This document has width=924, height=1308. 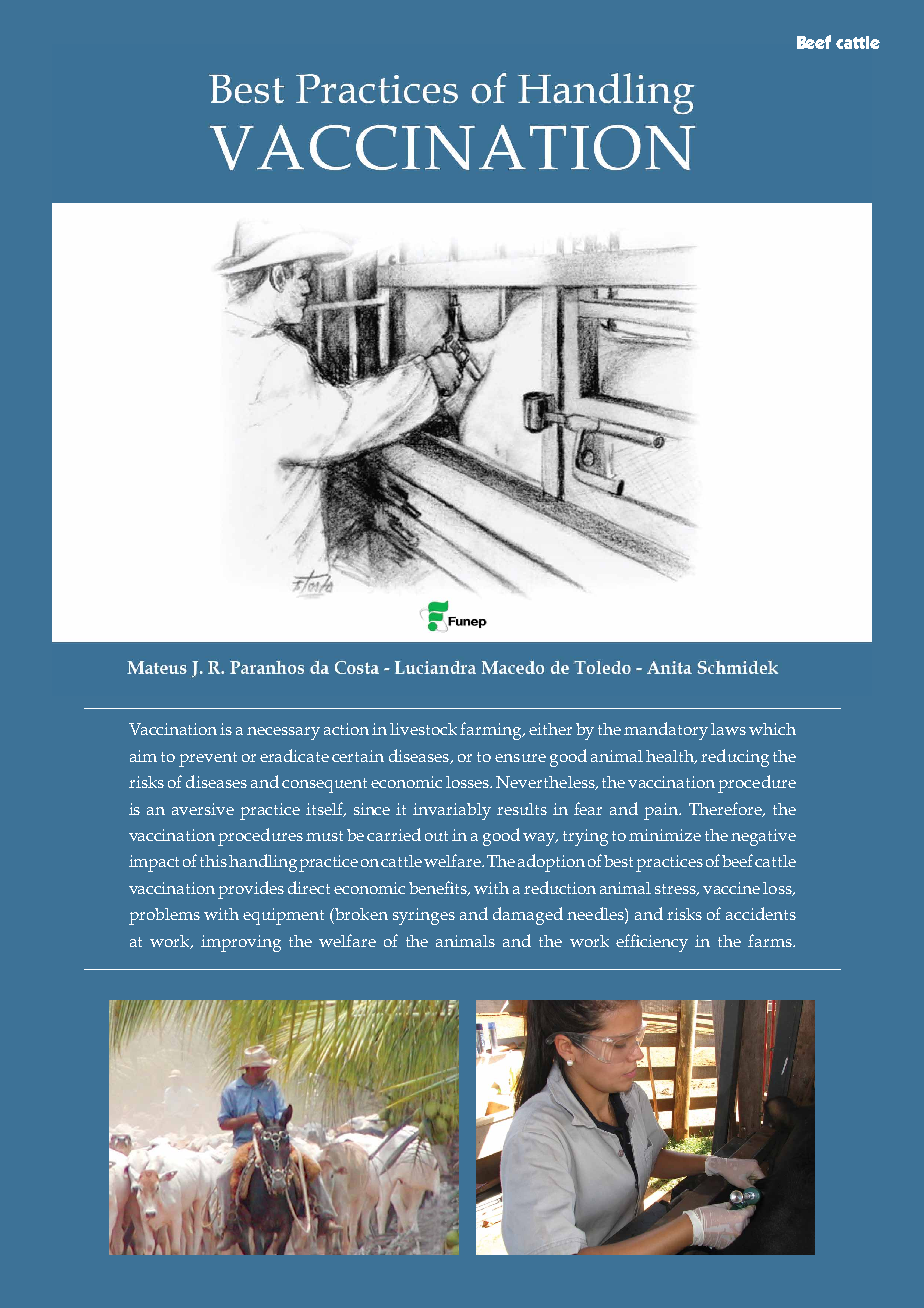 What do you see at coordinates (424, 916) in the document?
I see `syringes` at bounding box center [424, 916].
